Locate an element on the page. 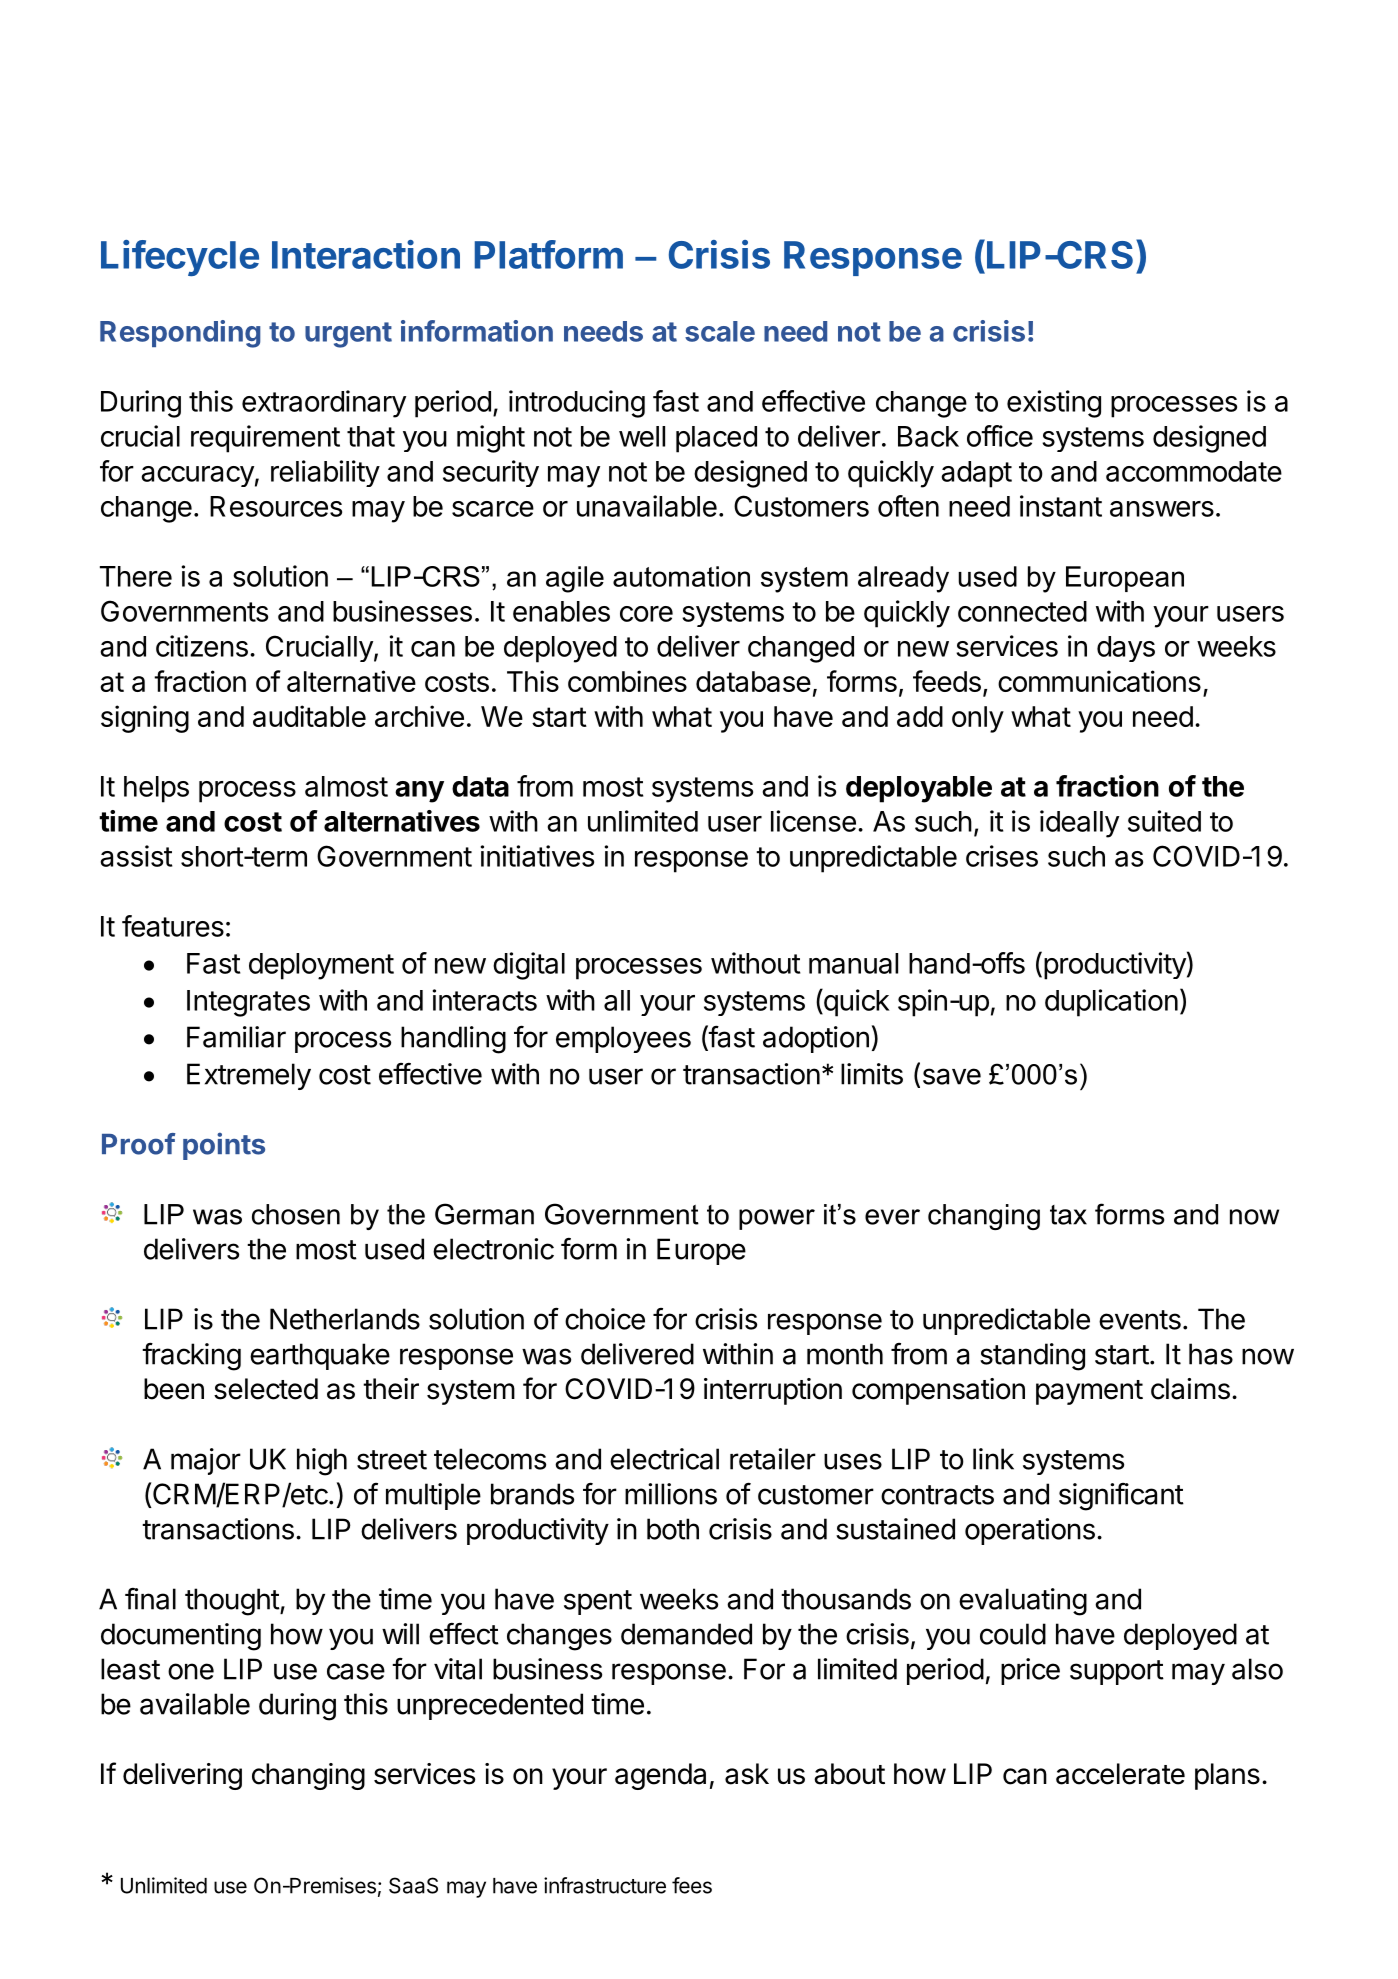 This image has width=1398, height=1979. existing is located at coordinates (1054, 404).
